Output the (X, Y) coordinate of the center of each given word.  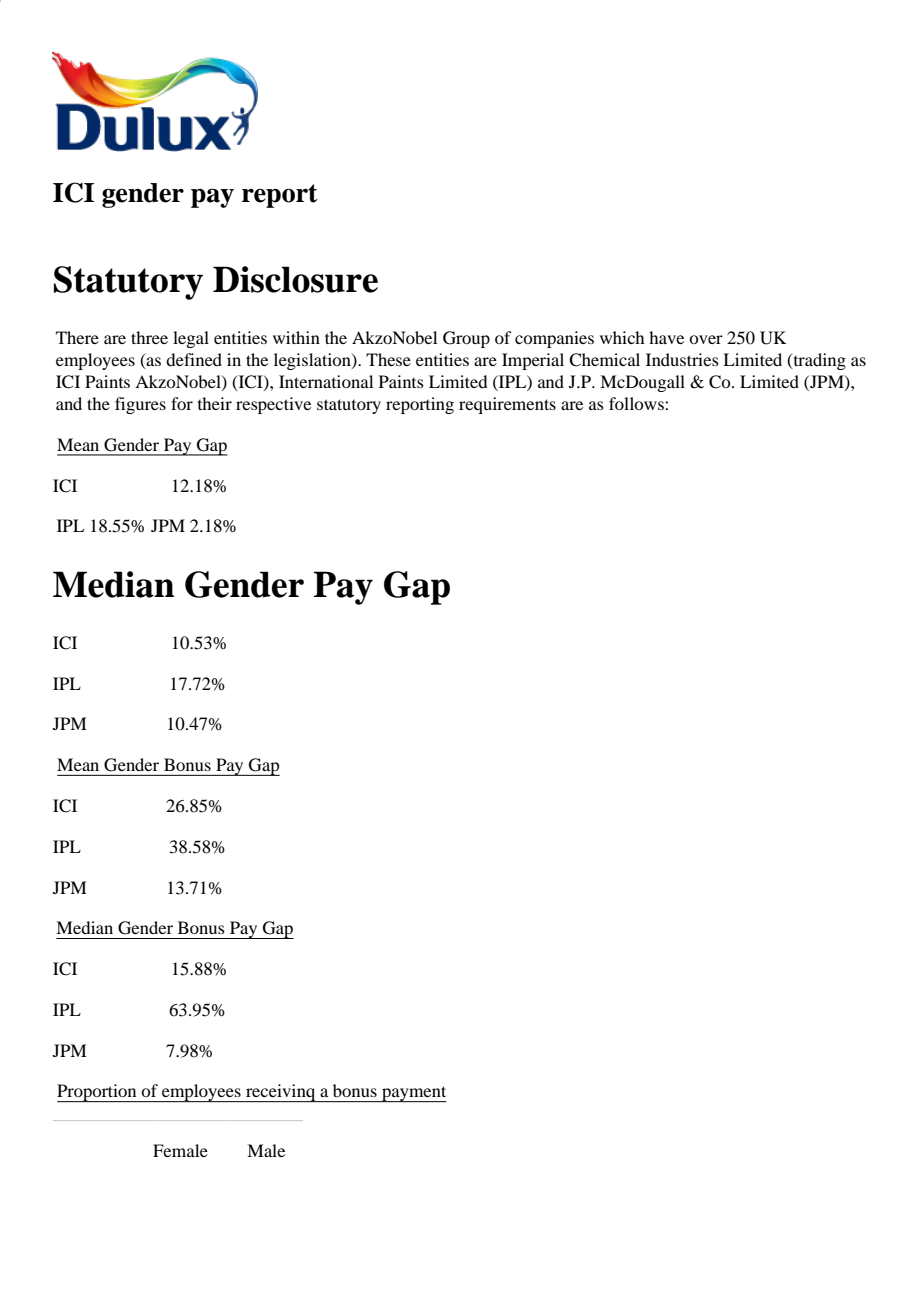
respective (273, 405)
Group (466, 339)
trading (818, 361)
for (182, 403)
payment (413, 1094)
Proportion (98, 1093)
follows (637, 403)
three (149, 337)
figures (140, 405)
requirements (507, 405)
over (706, 339)
